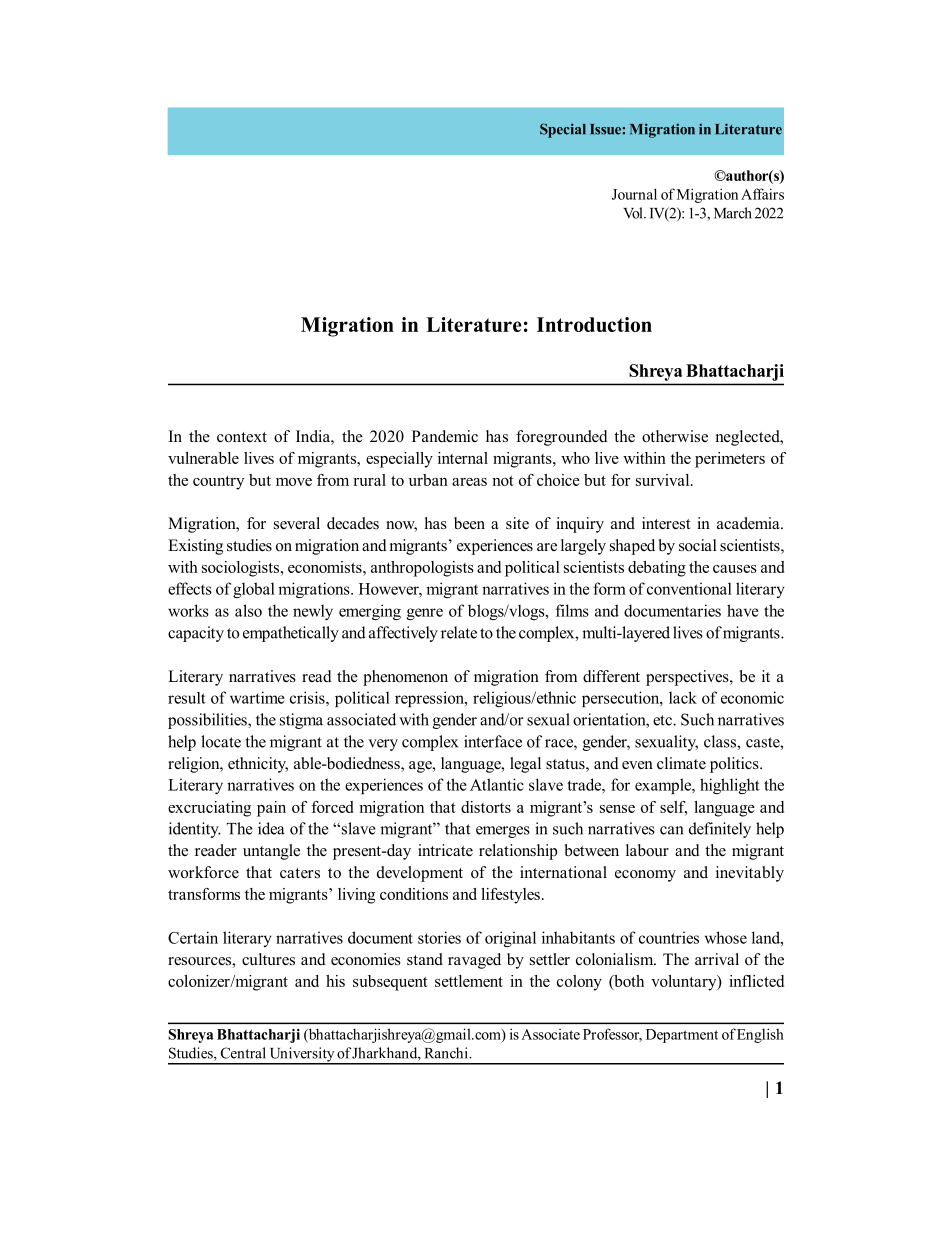 The width and height of the page is (952, 1233). What do you see at coordinates (469, 482) in the page?
I see `areas` at bounding box center [469, 482].
